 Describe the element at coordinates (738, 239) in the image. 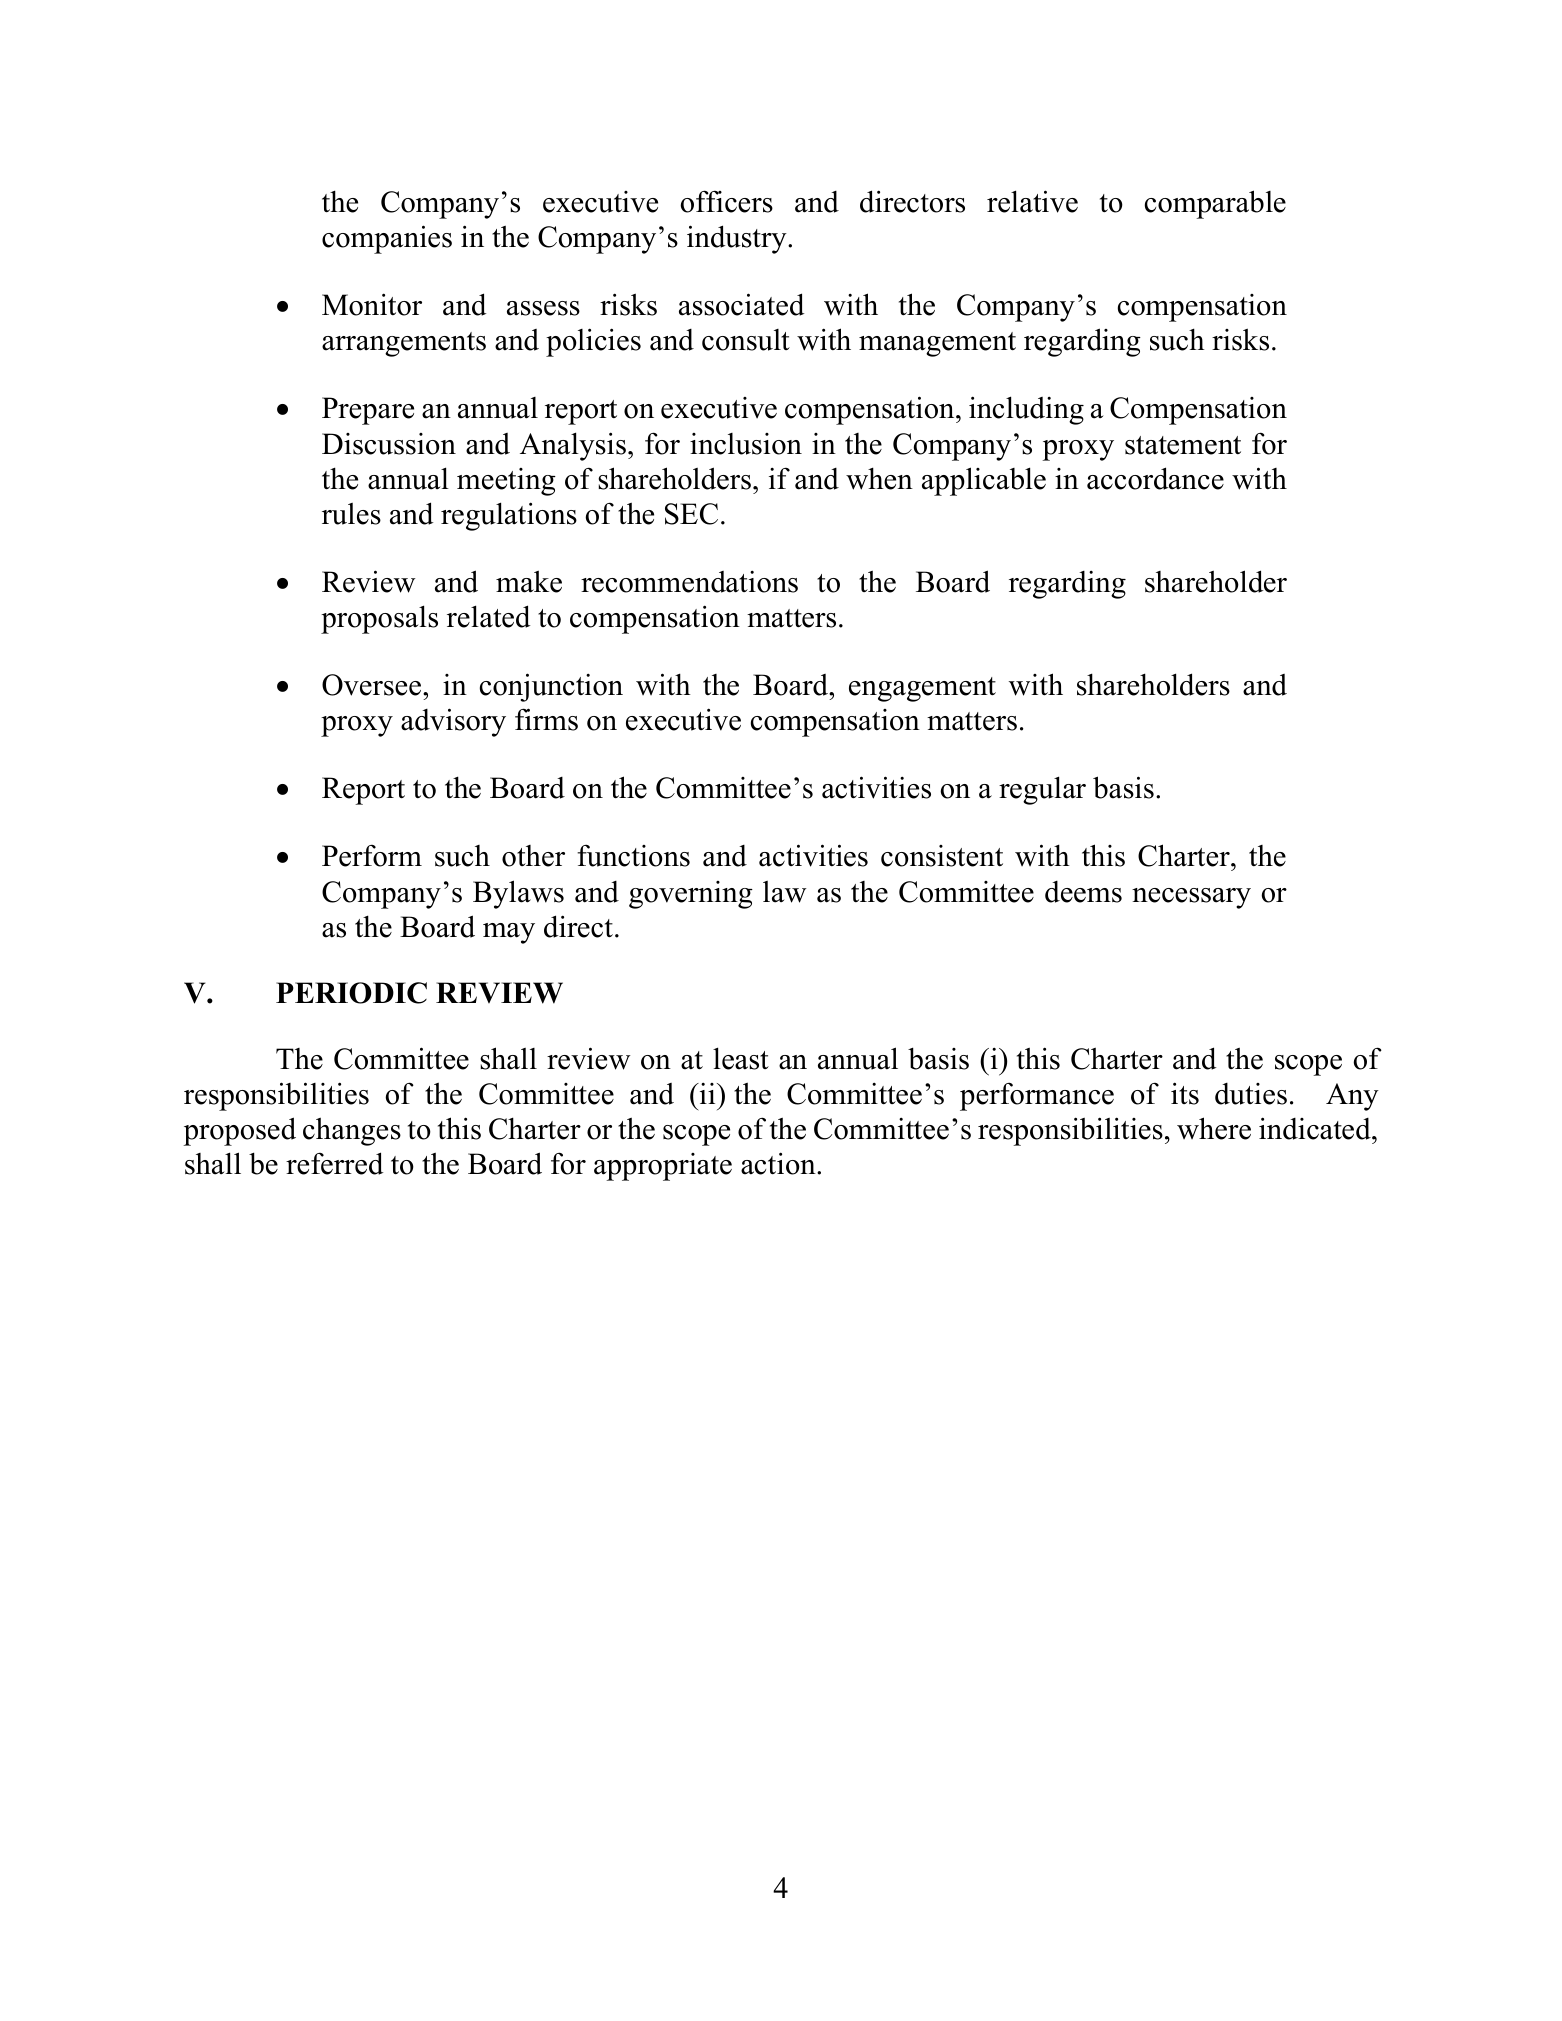

I see `industry` at that location.
